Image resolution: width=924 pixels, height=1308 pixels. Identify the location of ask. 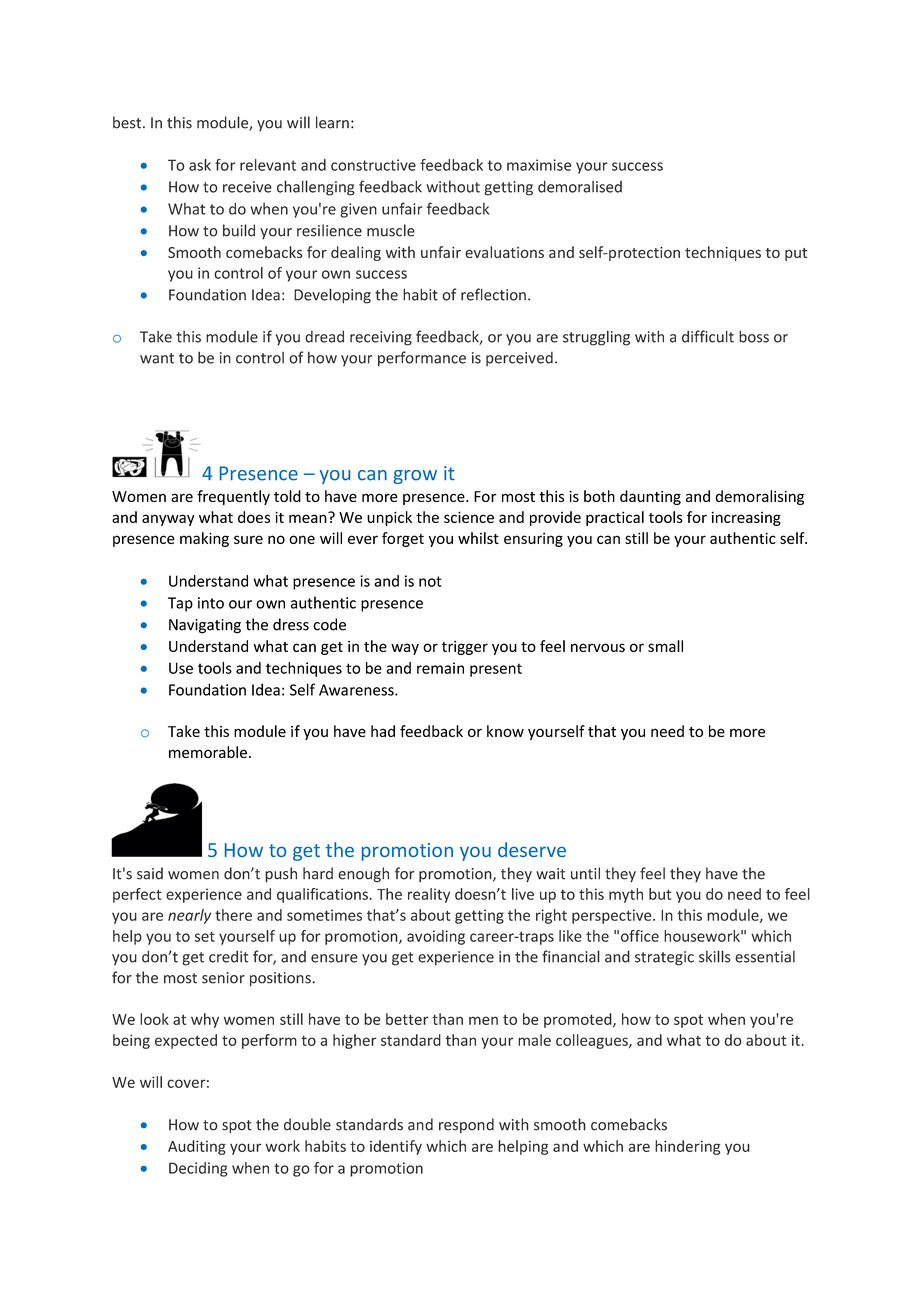
(200, 165).
